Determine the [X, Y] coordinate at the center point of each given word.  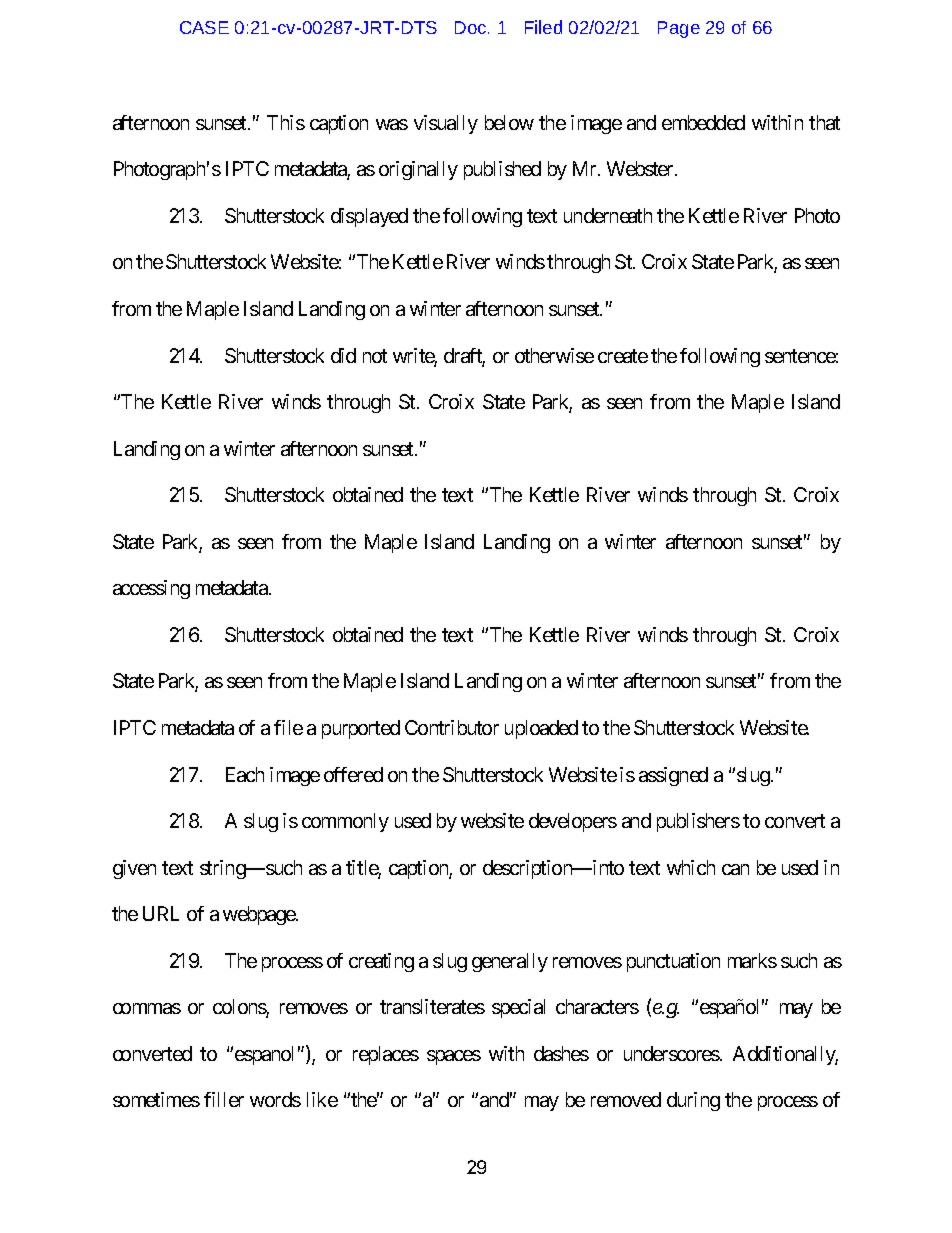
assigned [673, 776]
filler [224, 1099]
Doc [472, 27]
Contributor [452, 727]
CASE [204, 27]
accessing [151, 589]
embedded [703, 122]
